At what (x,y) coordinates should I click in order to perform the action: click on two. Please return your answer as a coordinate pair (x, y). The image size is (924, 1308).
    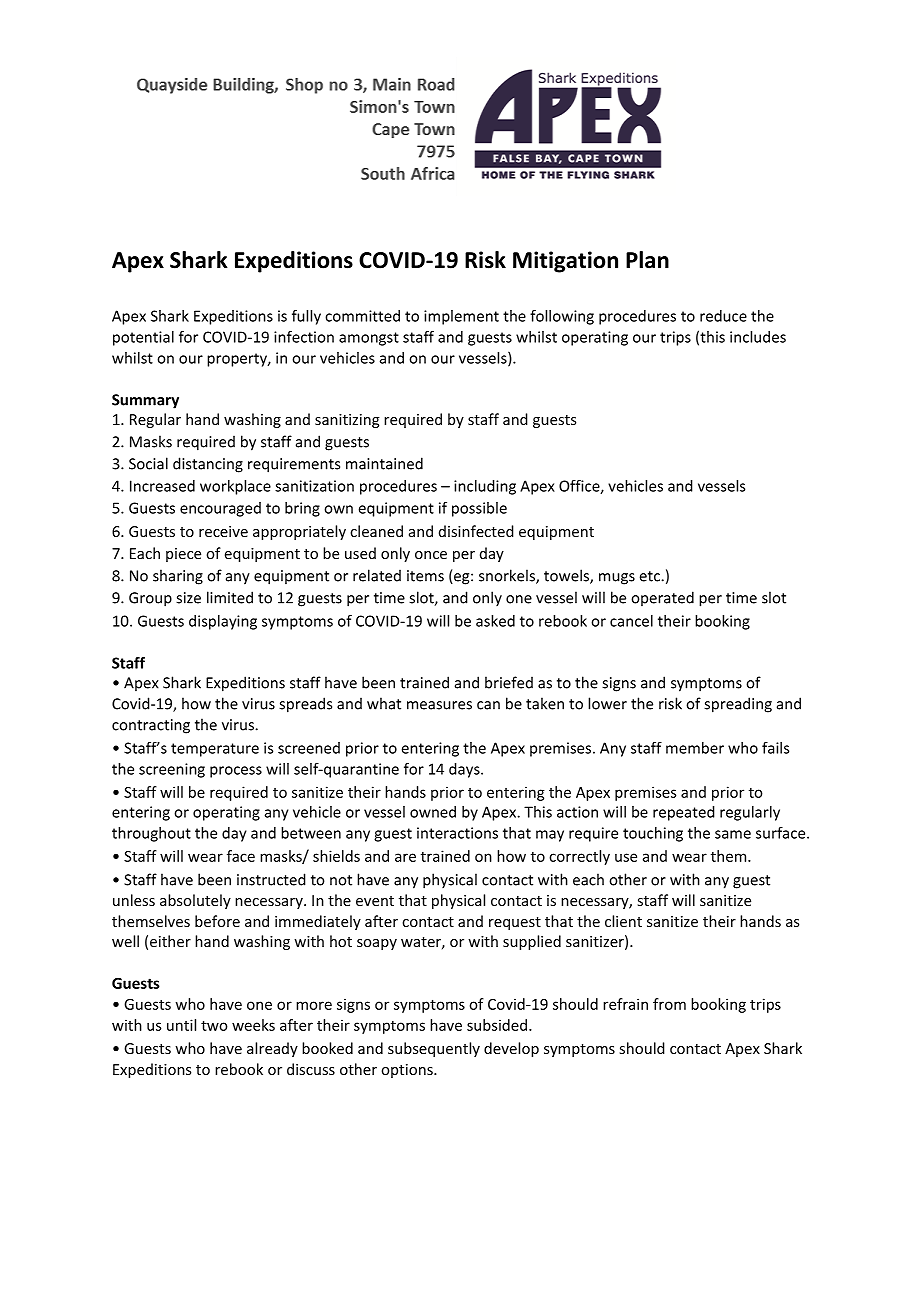
    Looking at the image, I should click on (214, 1025).
